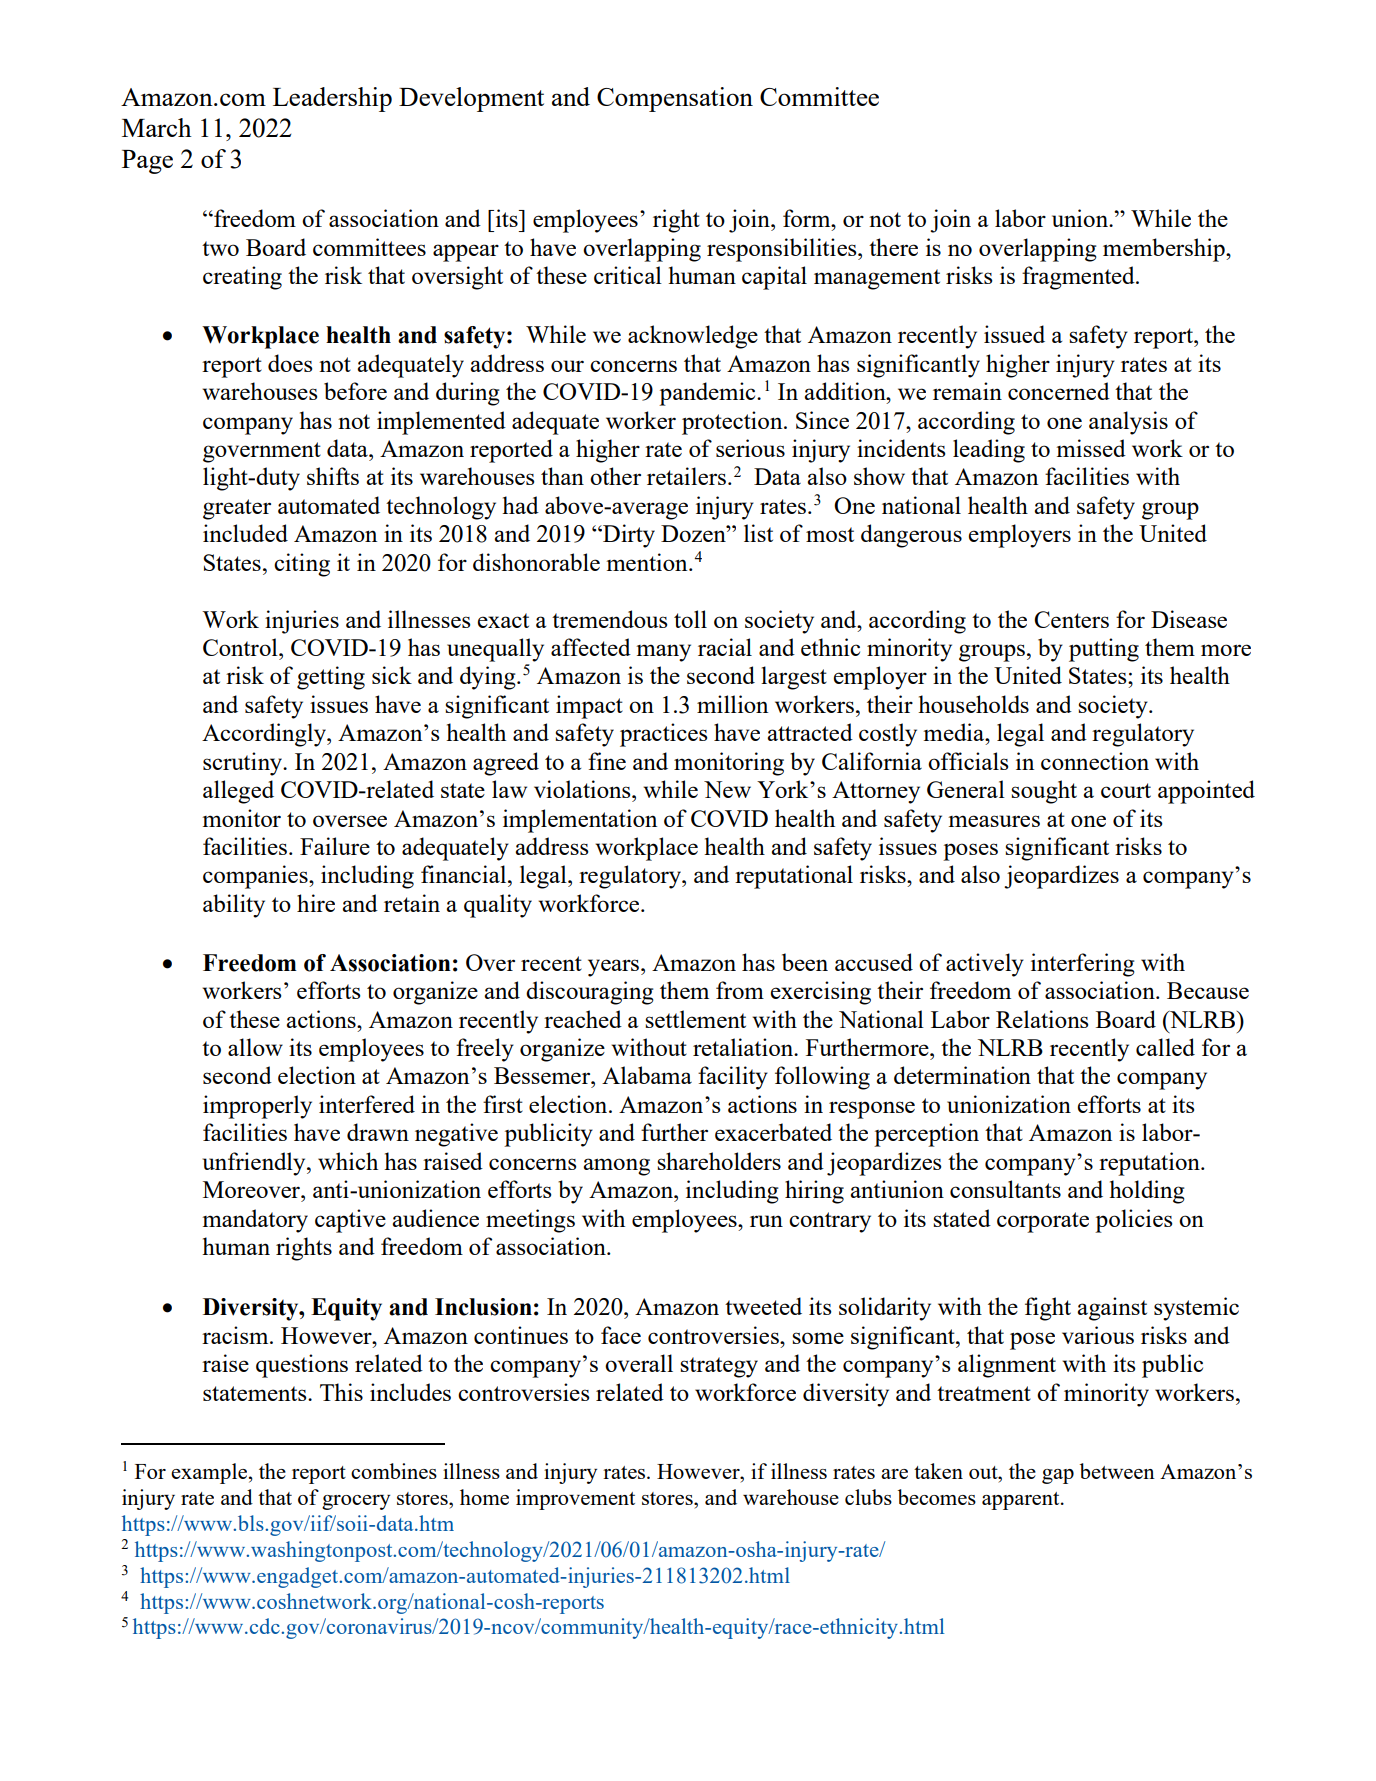 This screenshot has width=1376, height=1781. What do you see at coordinates (615, 968) in the screenshot?
I see `years` at bounding box center [615, 968].
